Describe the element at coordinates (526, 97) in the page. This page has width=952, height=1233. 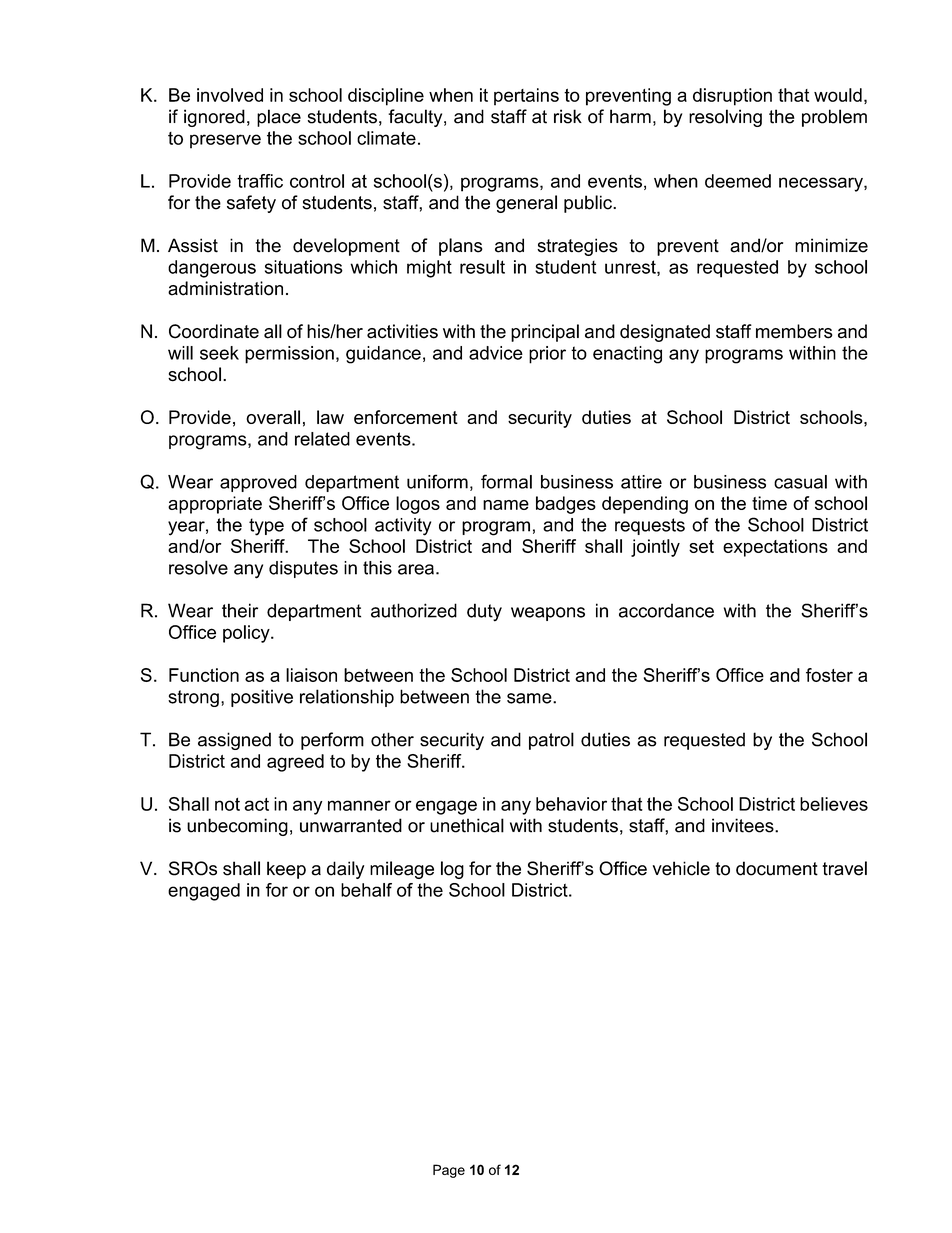
I see `pertains` at that location.
